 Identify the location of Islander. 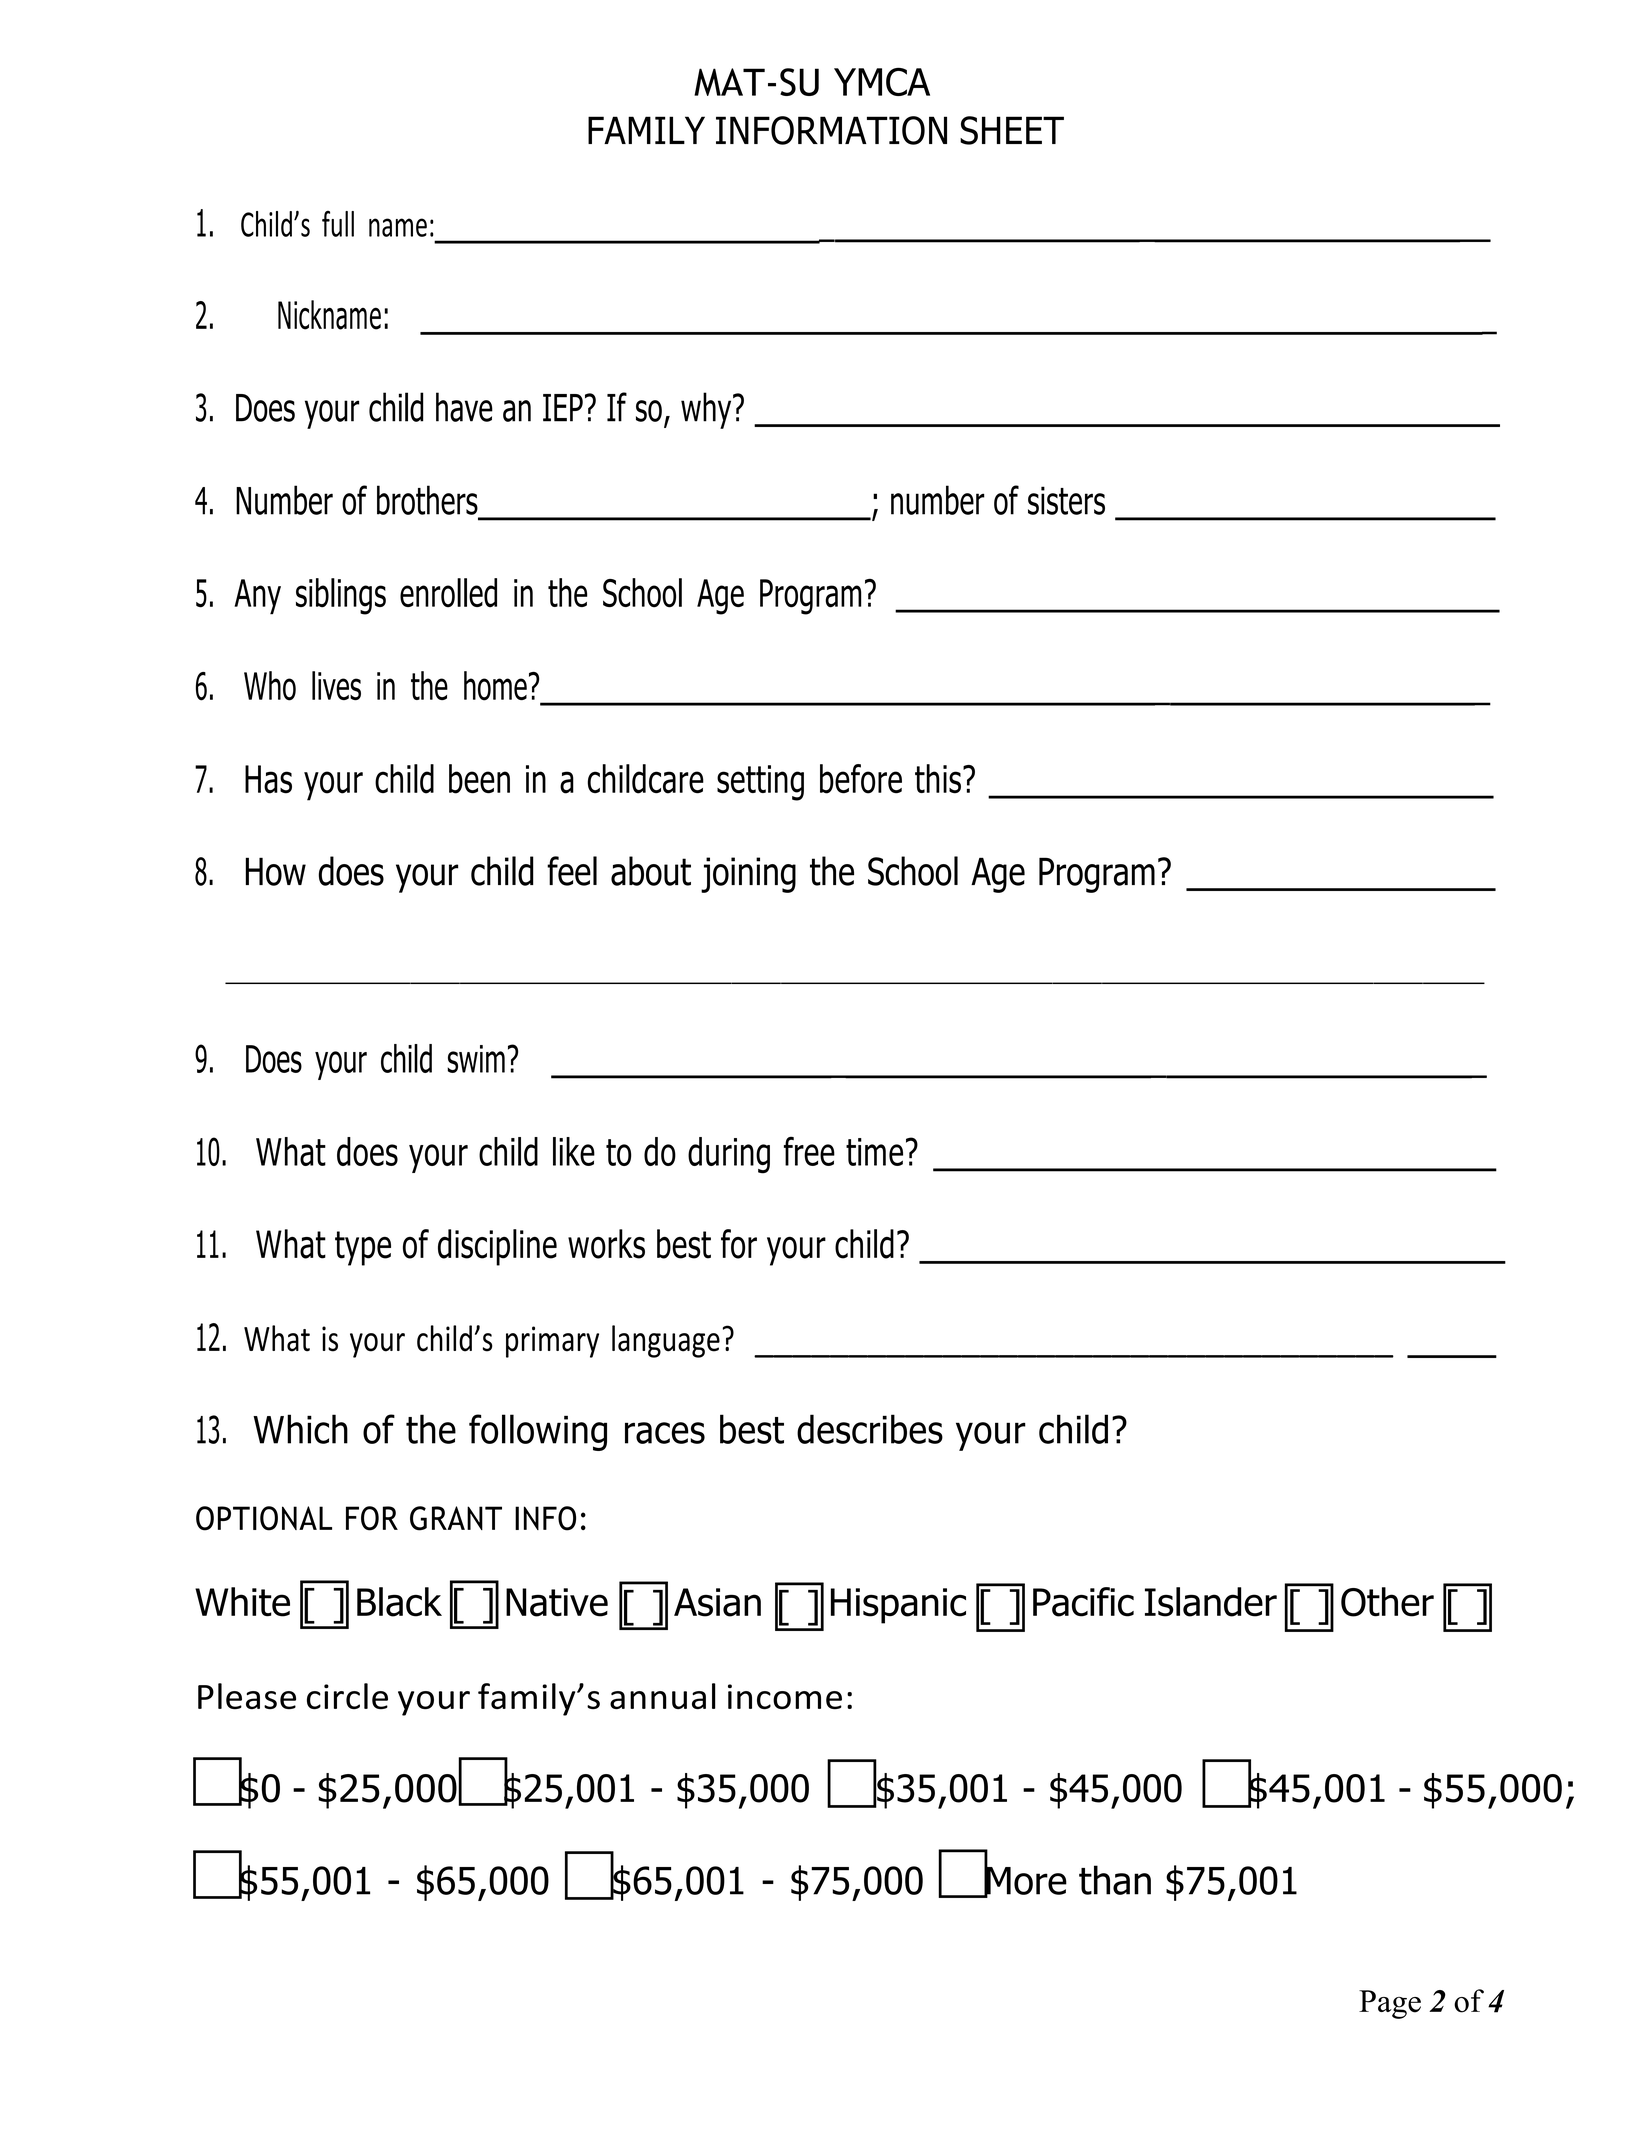
(1211, 1602).
